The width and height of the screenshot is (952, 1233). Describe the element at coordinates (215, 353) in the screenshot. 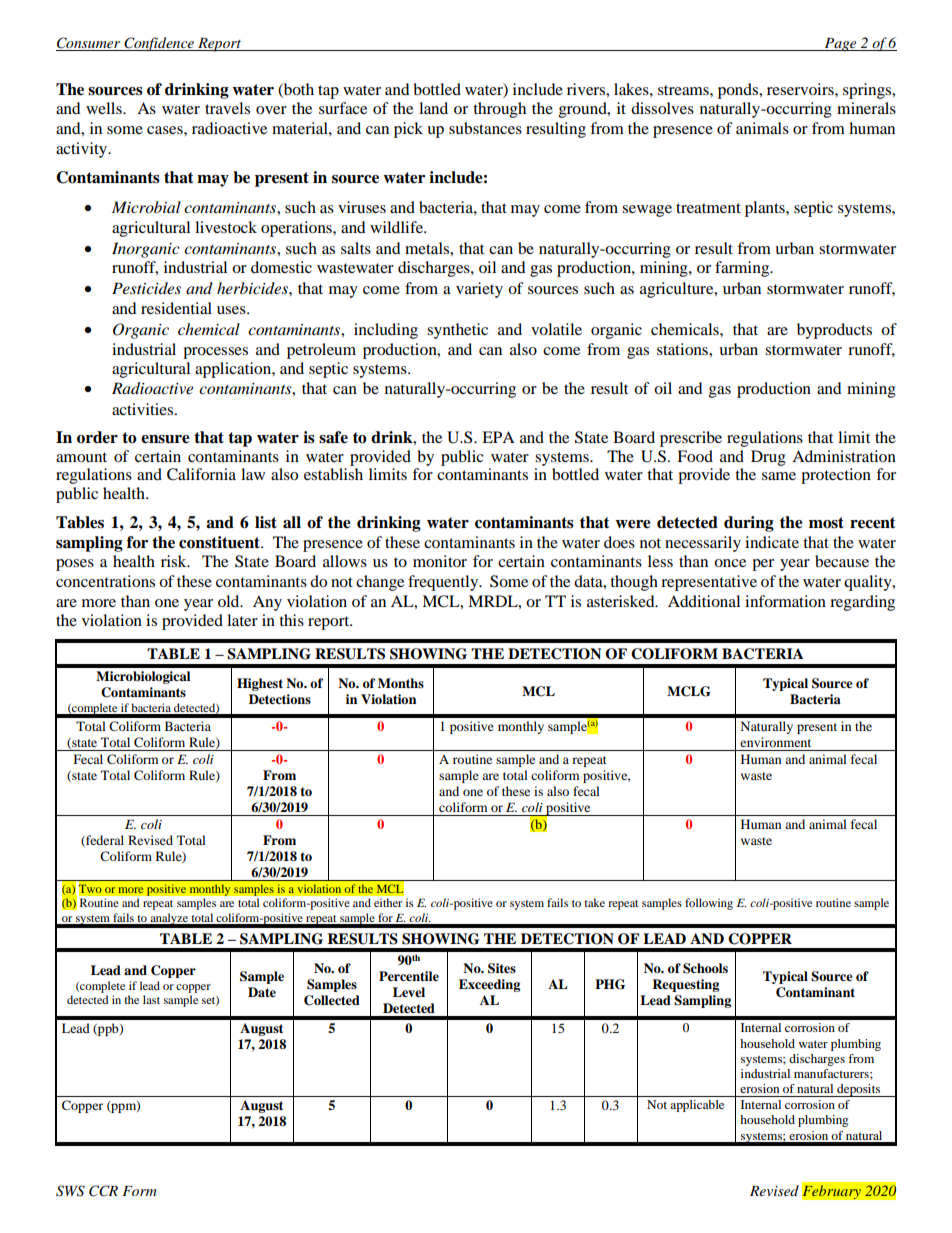

I see `processes` at that location.
